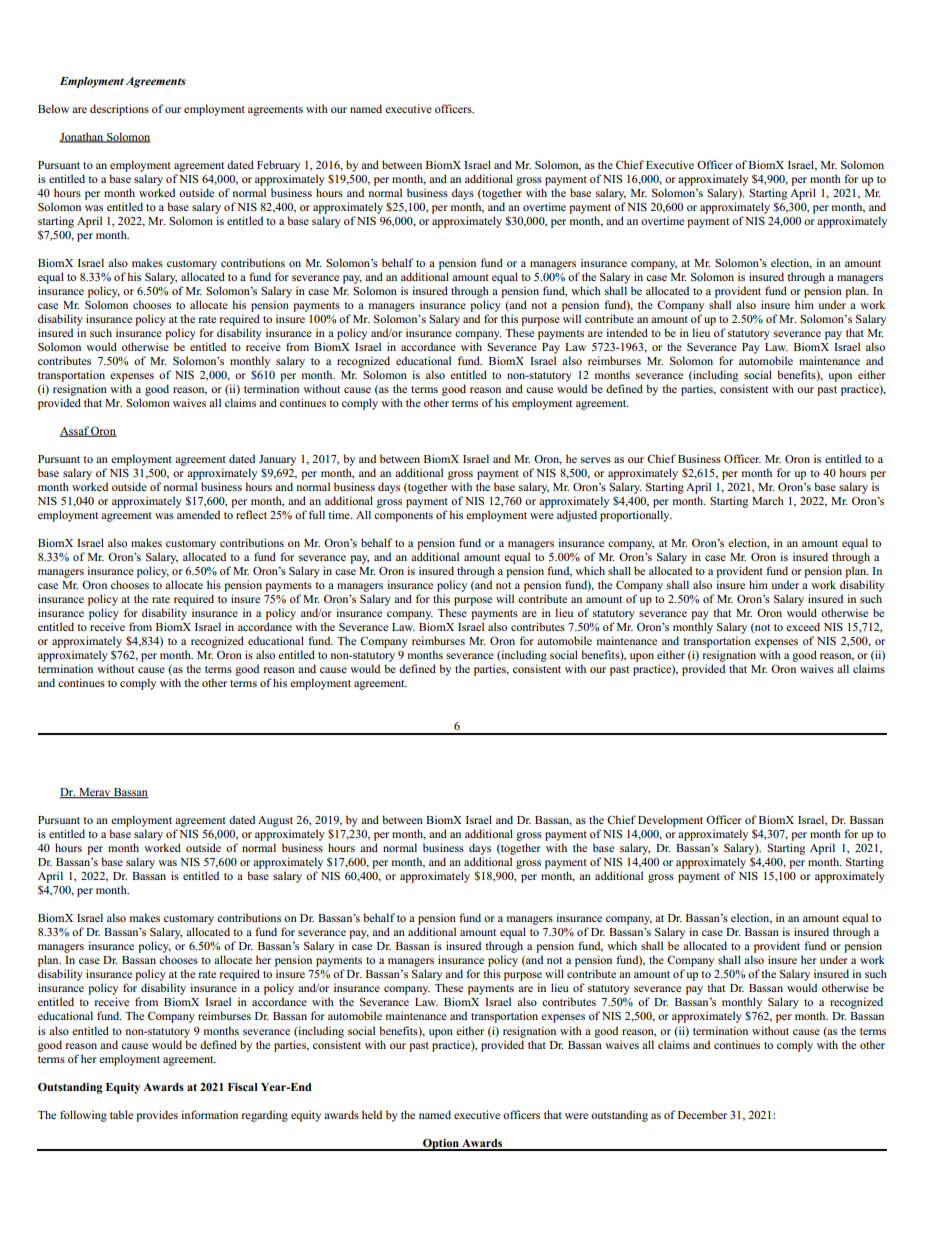 The width and height of the image is (952, 1233). I want to click on provides, so click(157, 1116).
